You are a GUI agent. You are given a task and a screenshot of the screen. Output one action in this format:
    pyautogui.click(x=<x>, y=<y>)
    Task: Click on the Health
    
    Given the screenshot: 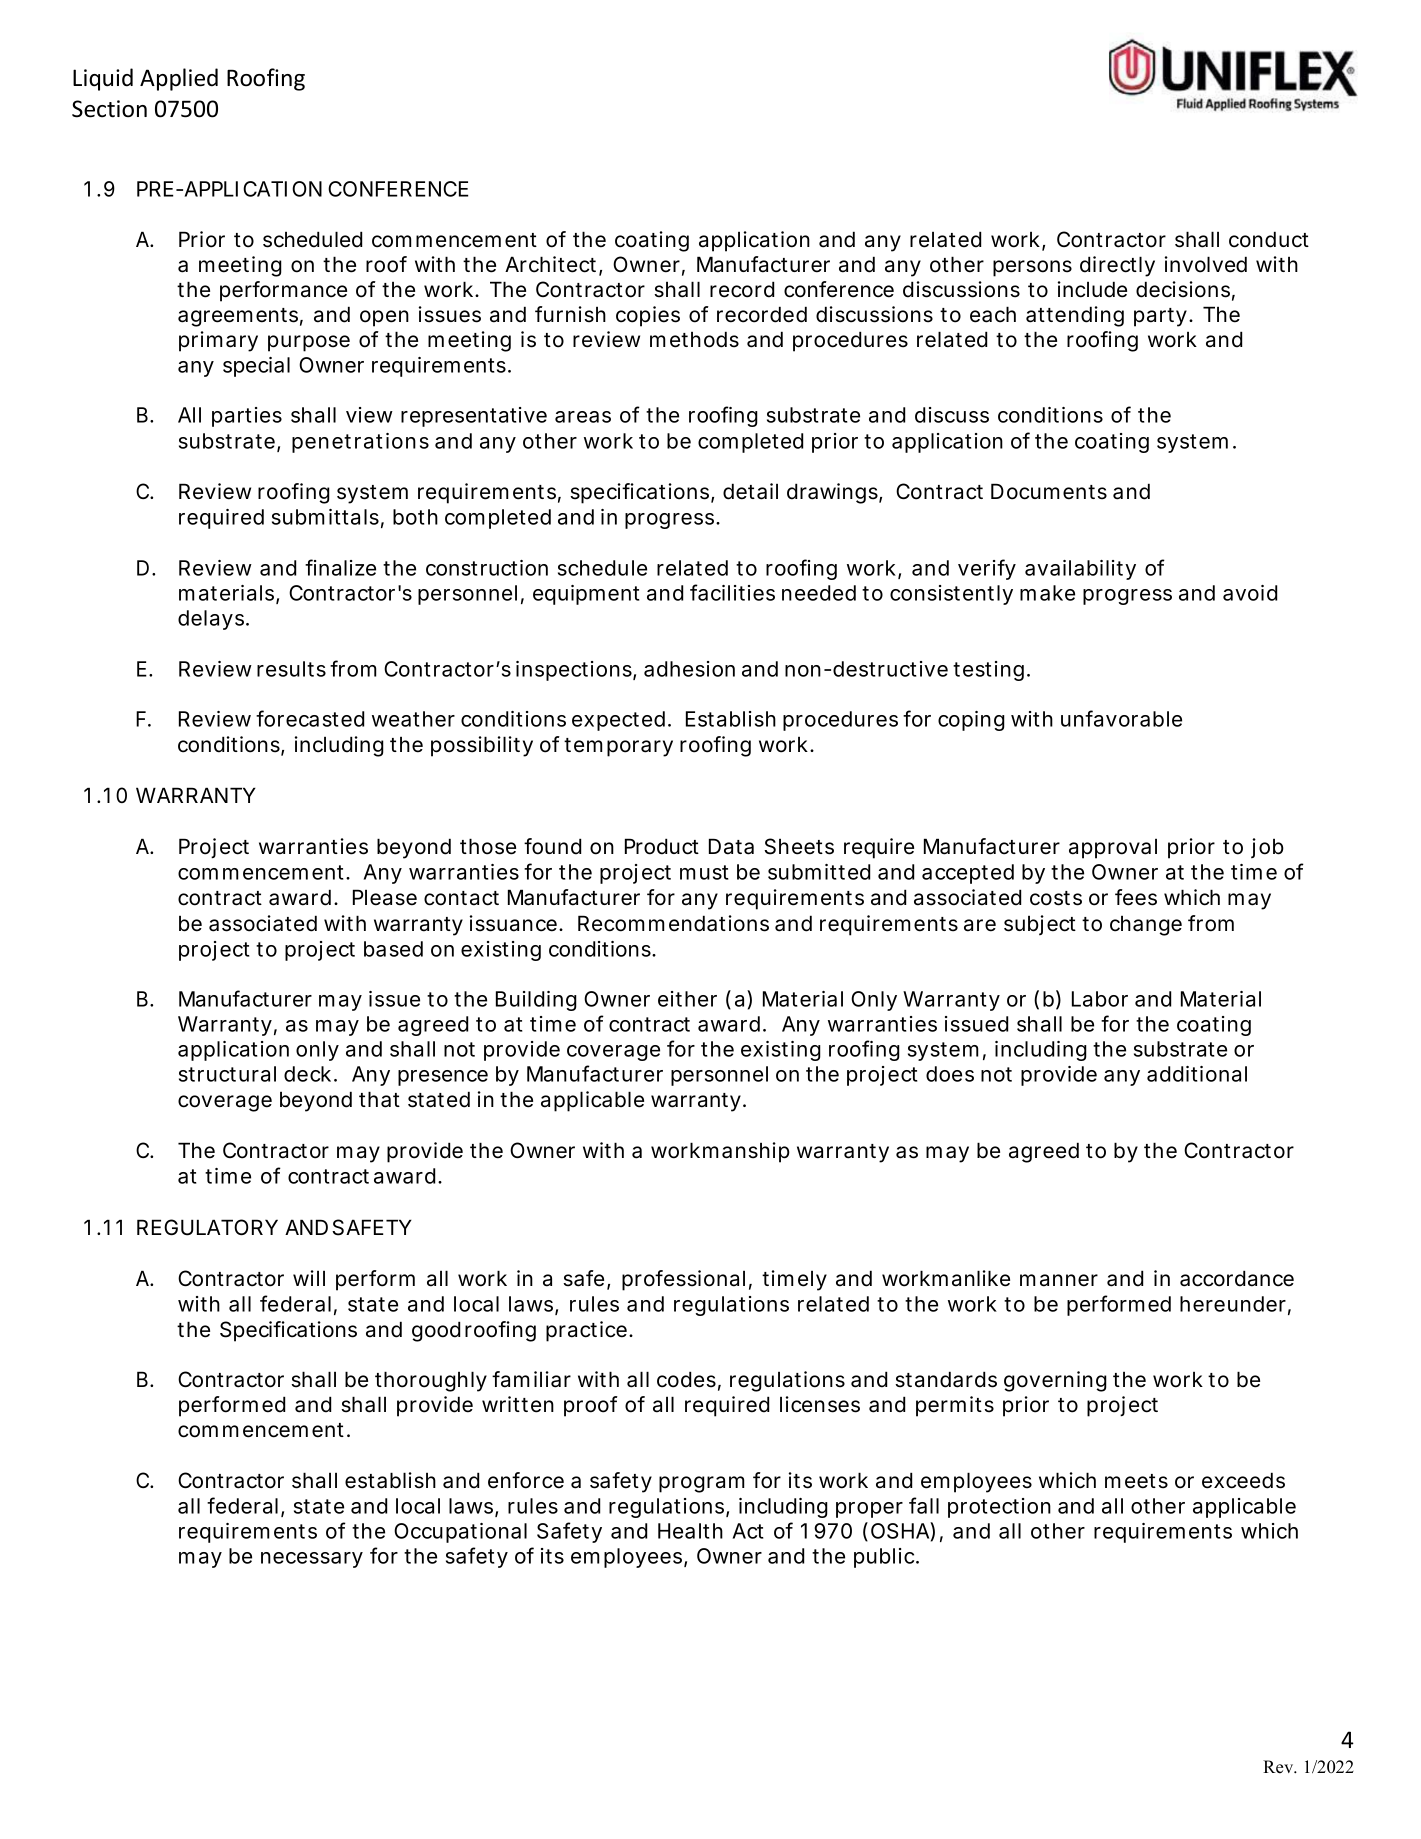 What is the action you would take?
    pyautogui.click(x=690, y=1531)
